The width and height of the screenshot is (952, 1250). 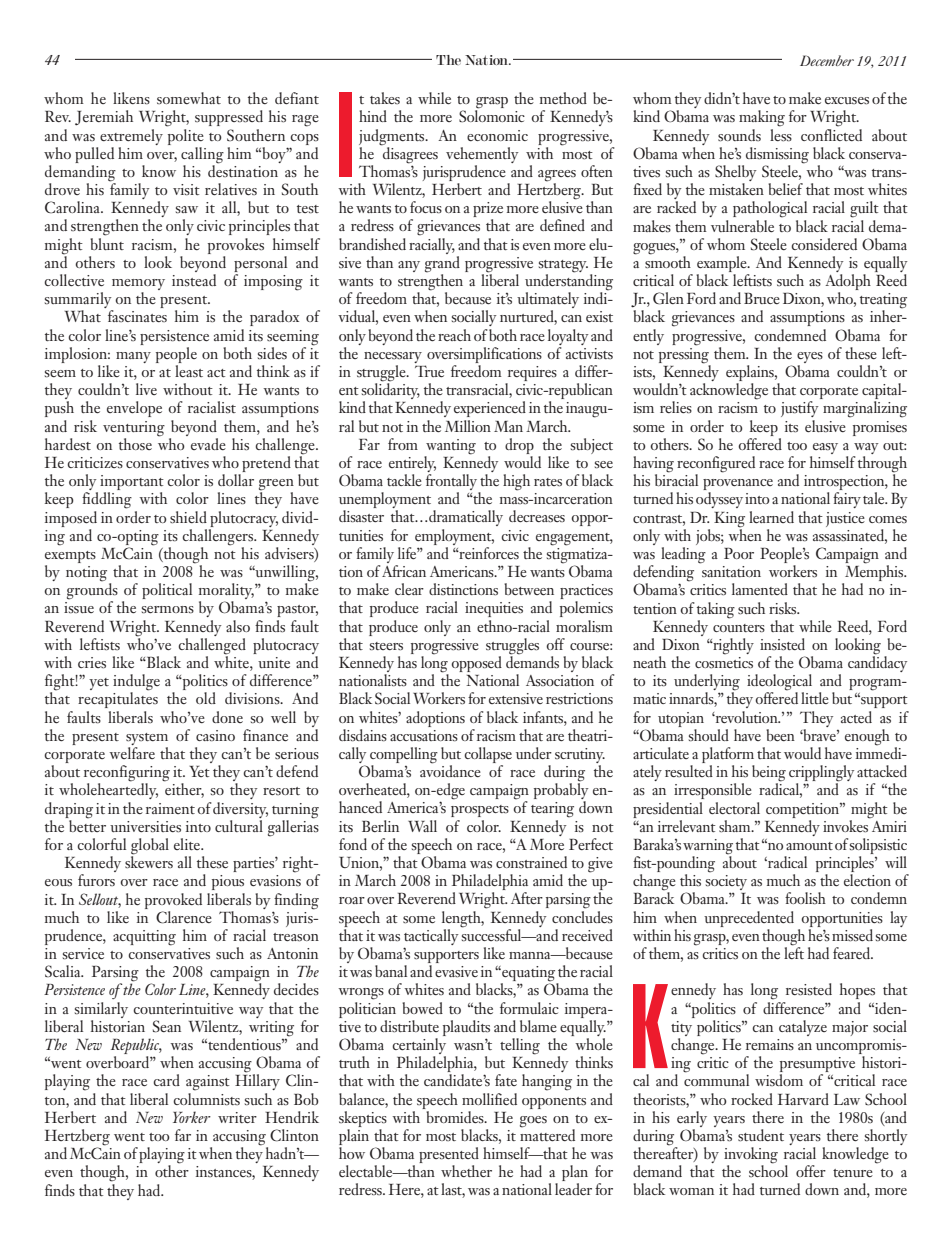 What do you see at coordinates (451, 447) in the screenshot?
I see `wanting` at bounding box center [451, 447].
